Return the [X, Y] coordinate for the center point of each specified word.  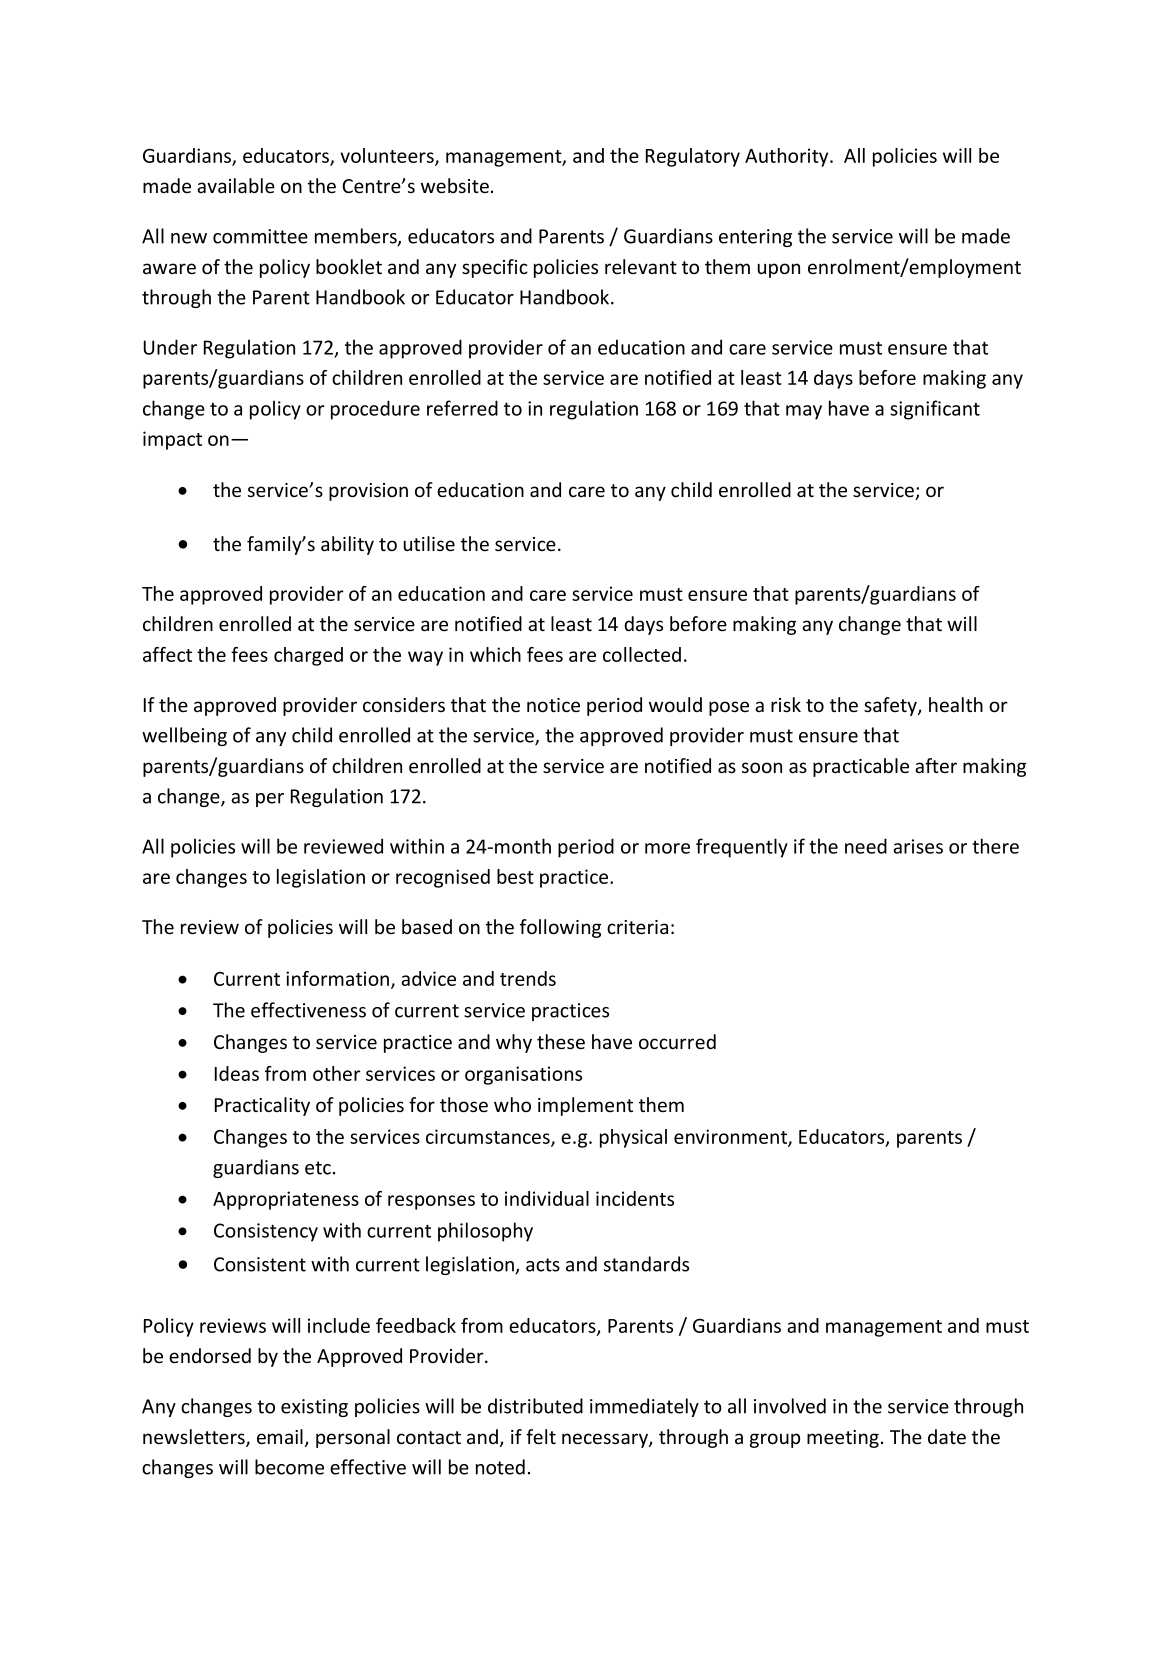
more [667, 848]
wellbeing [184, 736]
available [236, 186]
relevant [641, 267]
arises [918, 846]
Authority [788, 157]
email [280, 1437]
